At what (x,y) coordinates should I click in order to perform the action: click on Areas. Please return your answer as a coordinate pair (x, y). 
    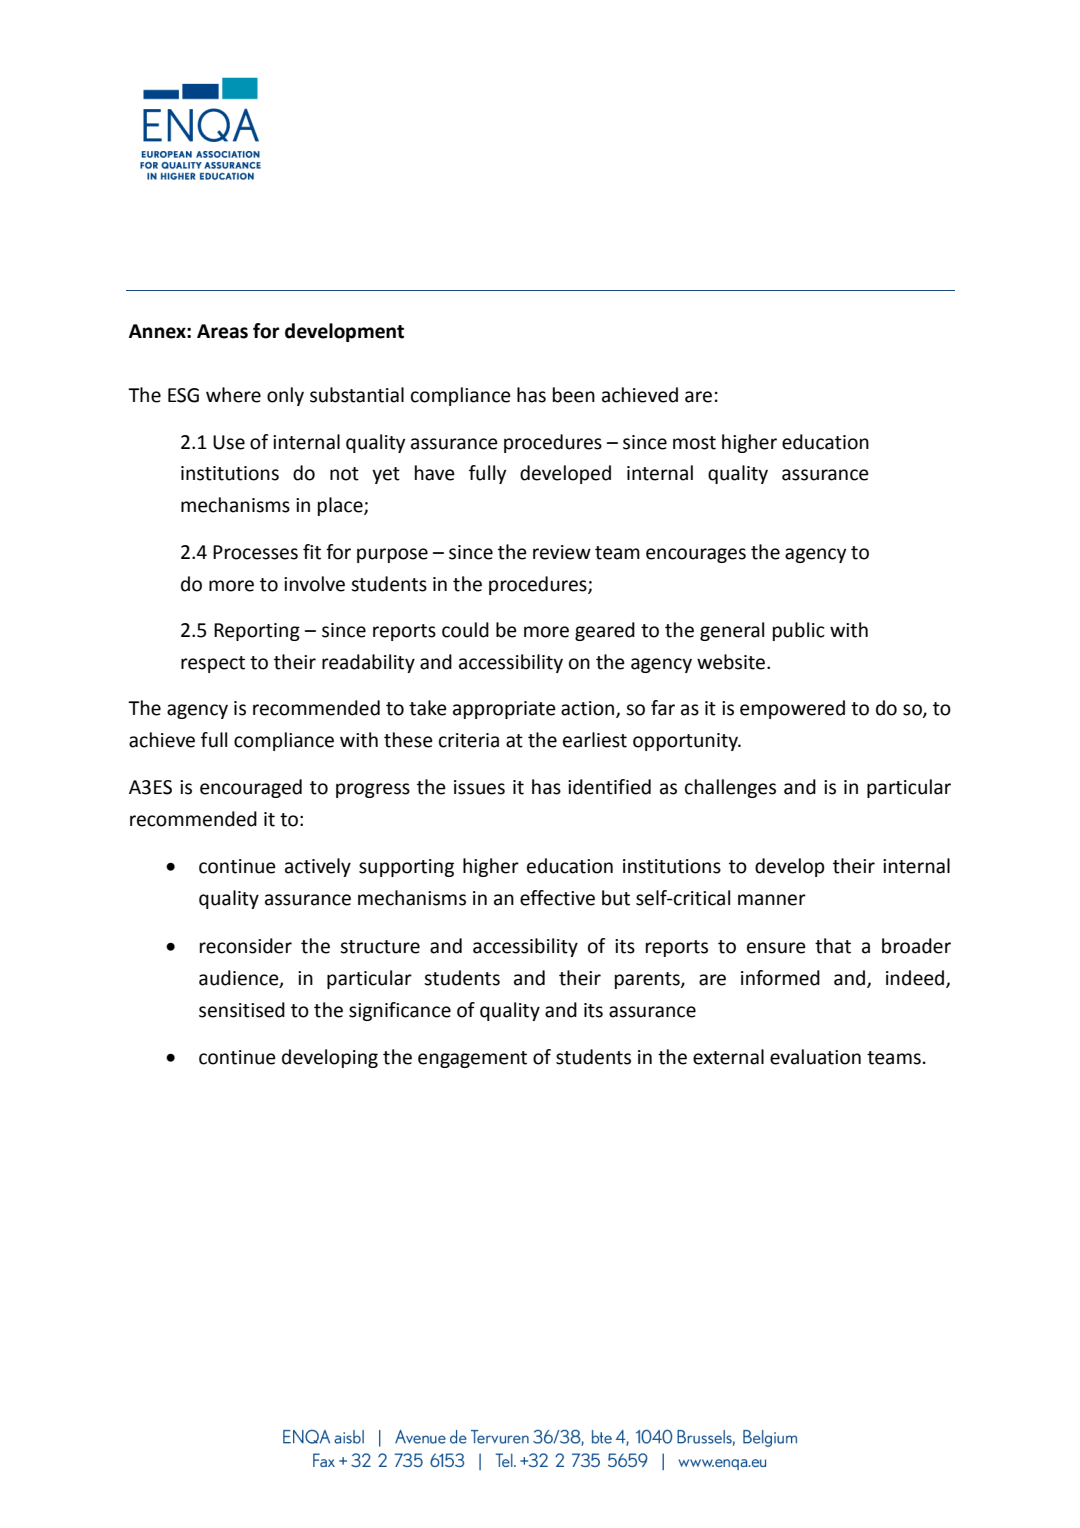
    Looking at the image, I should click on (222, 331).
